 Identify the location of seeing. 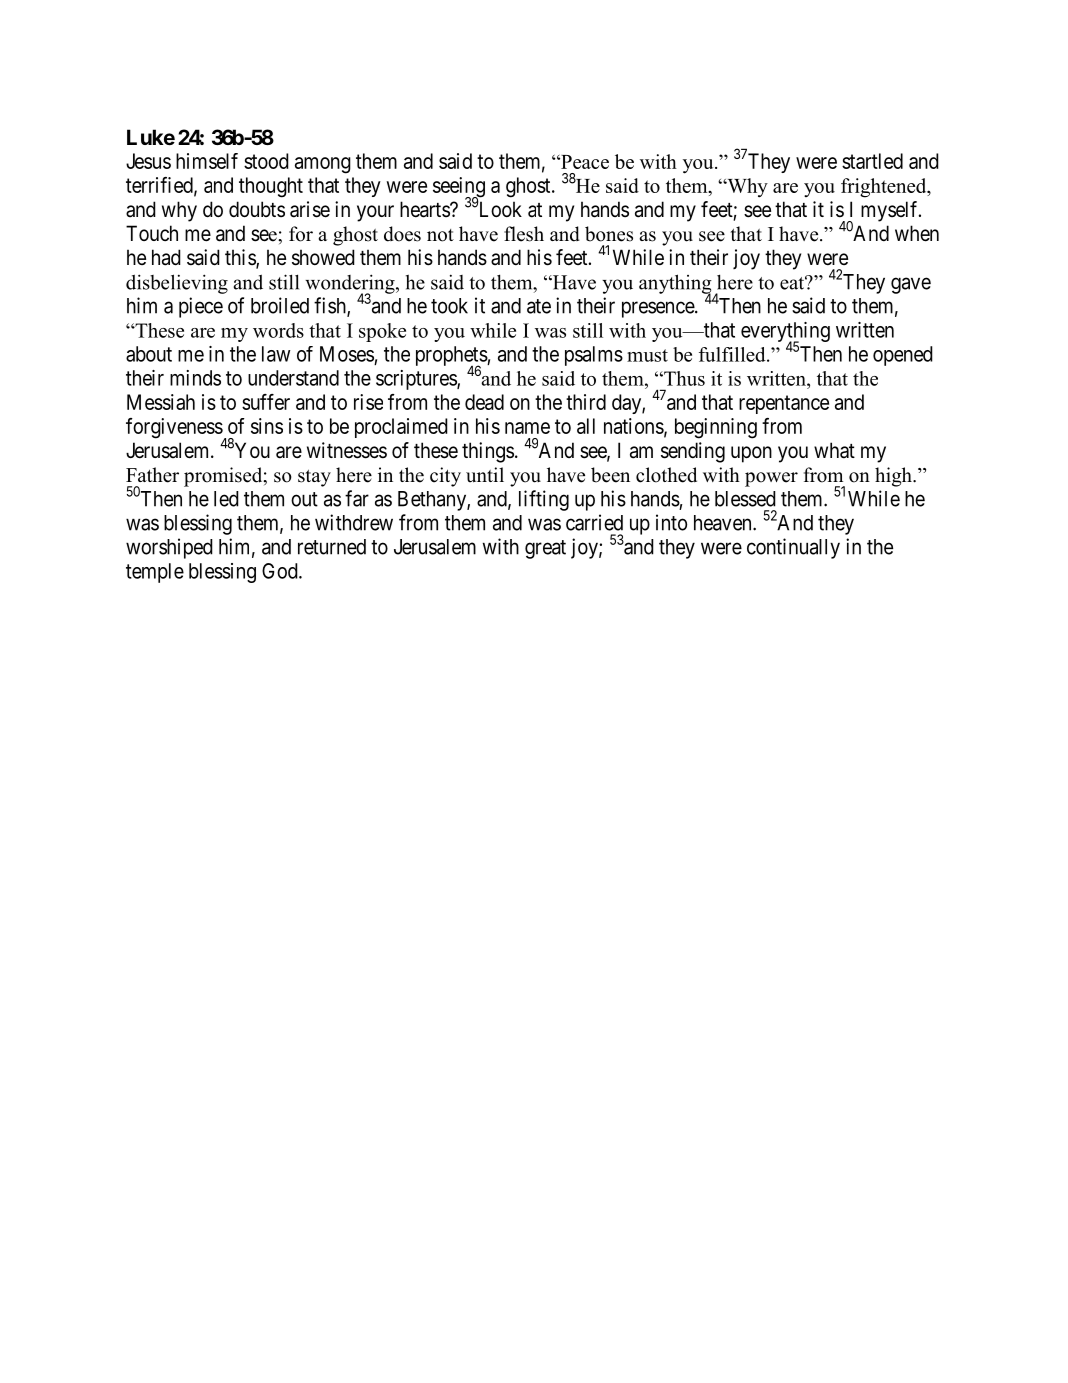
(459, 188).
